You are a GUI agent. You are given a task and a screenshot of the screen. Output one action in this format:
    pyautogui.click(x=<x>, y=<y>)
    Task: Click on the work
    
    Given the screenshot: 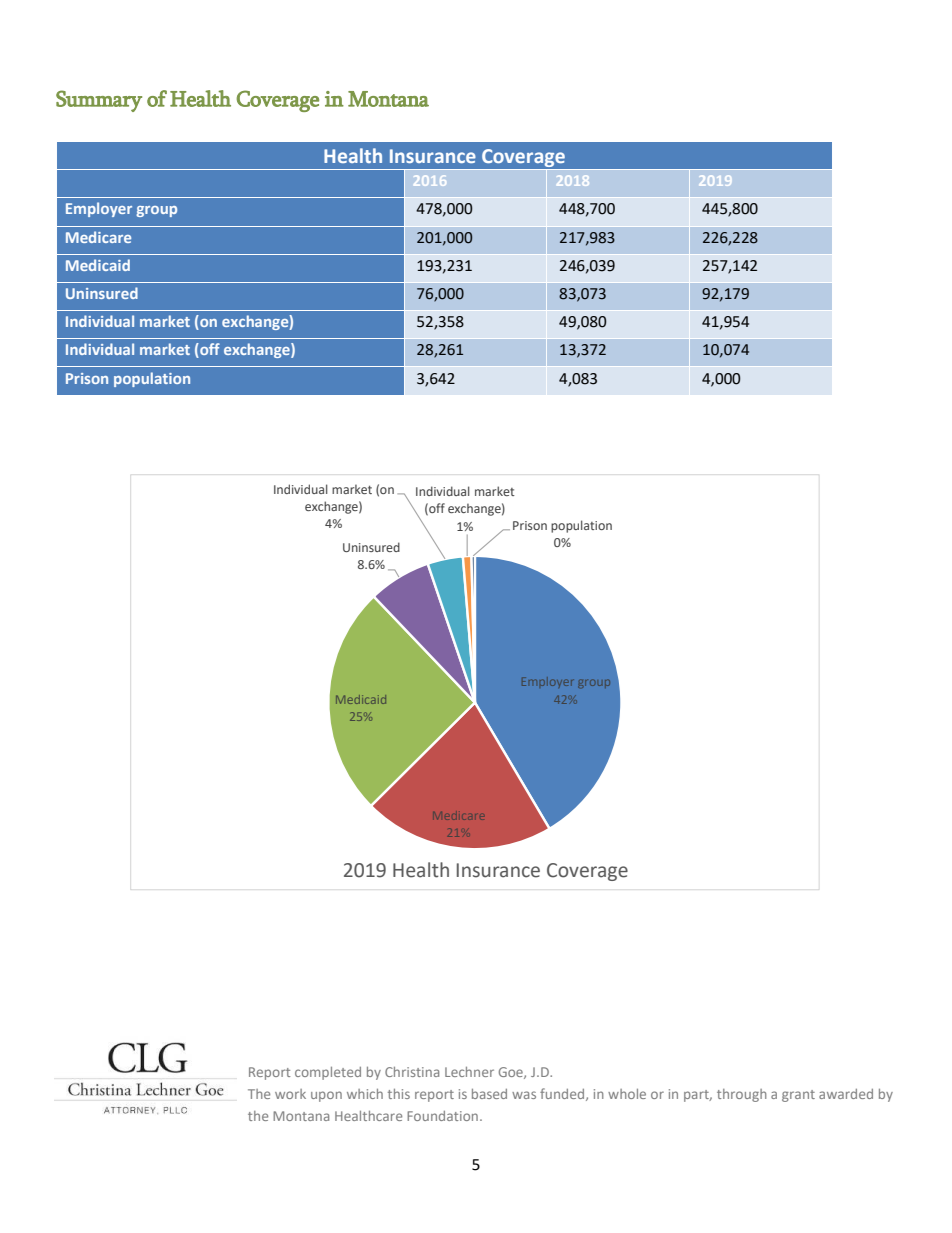 What is the action you would take?
    pyautogui.click(x=290, y=1094)
